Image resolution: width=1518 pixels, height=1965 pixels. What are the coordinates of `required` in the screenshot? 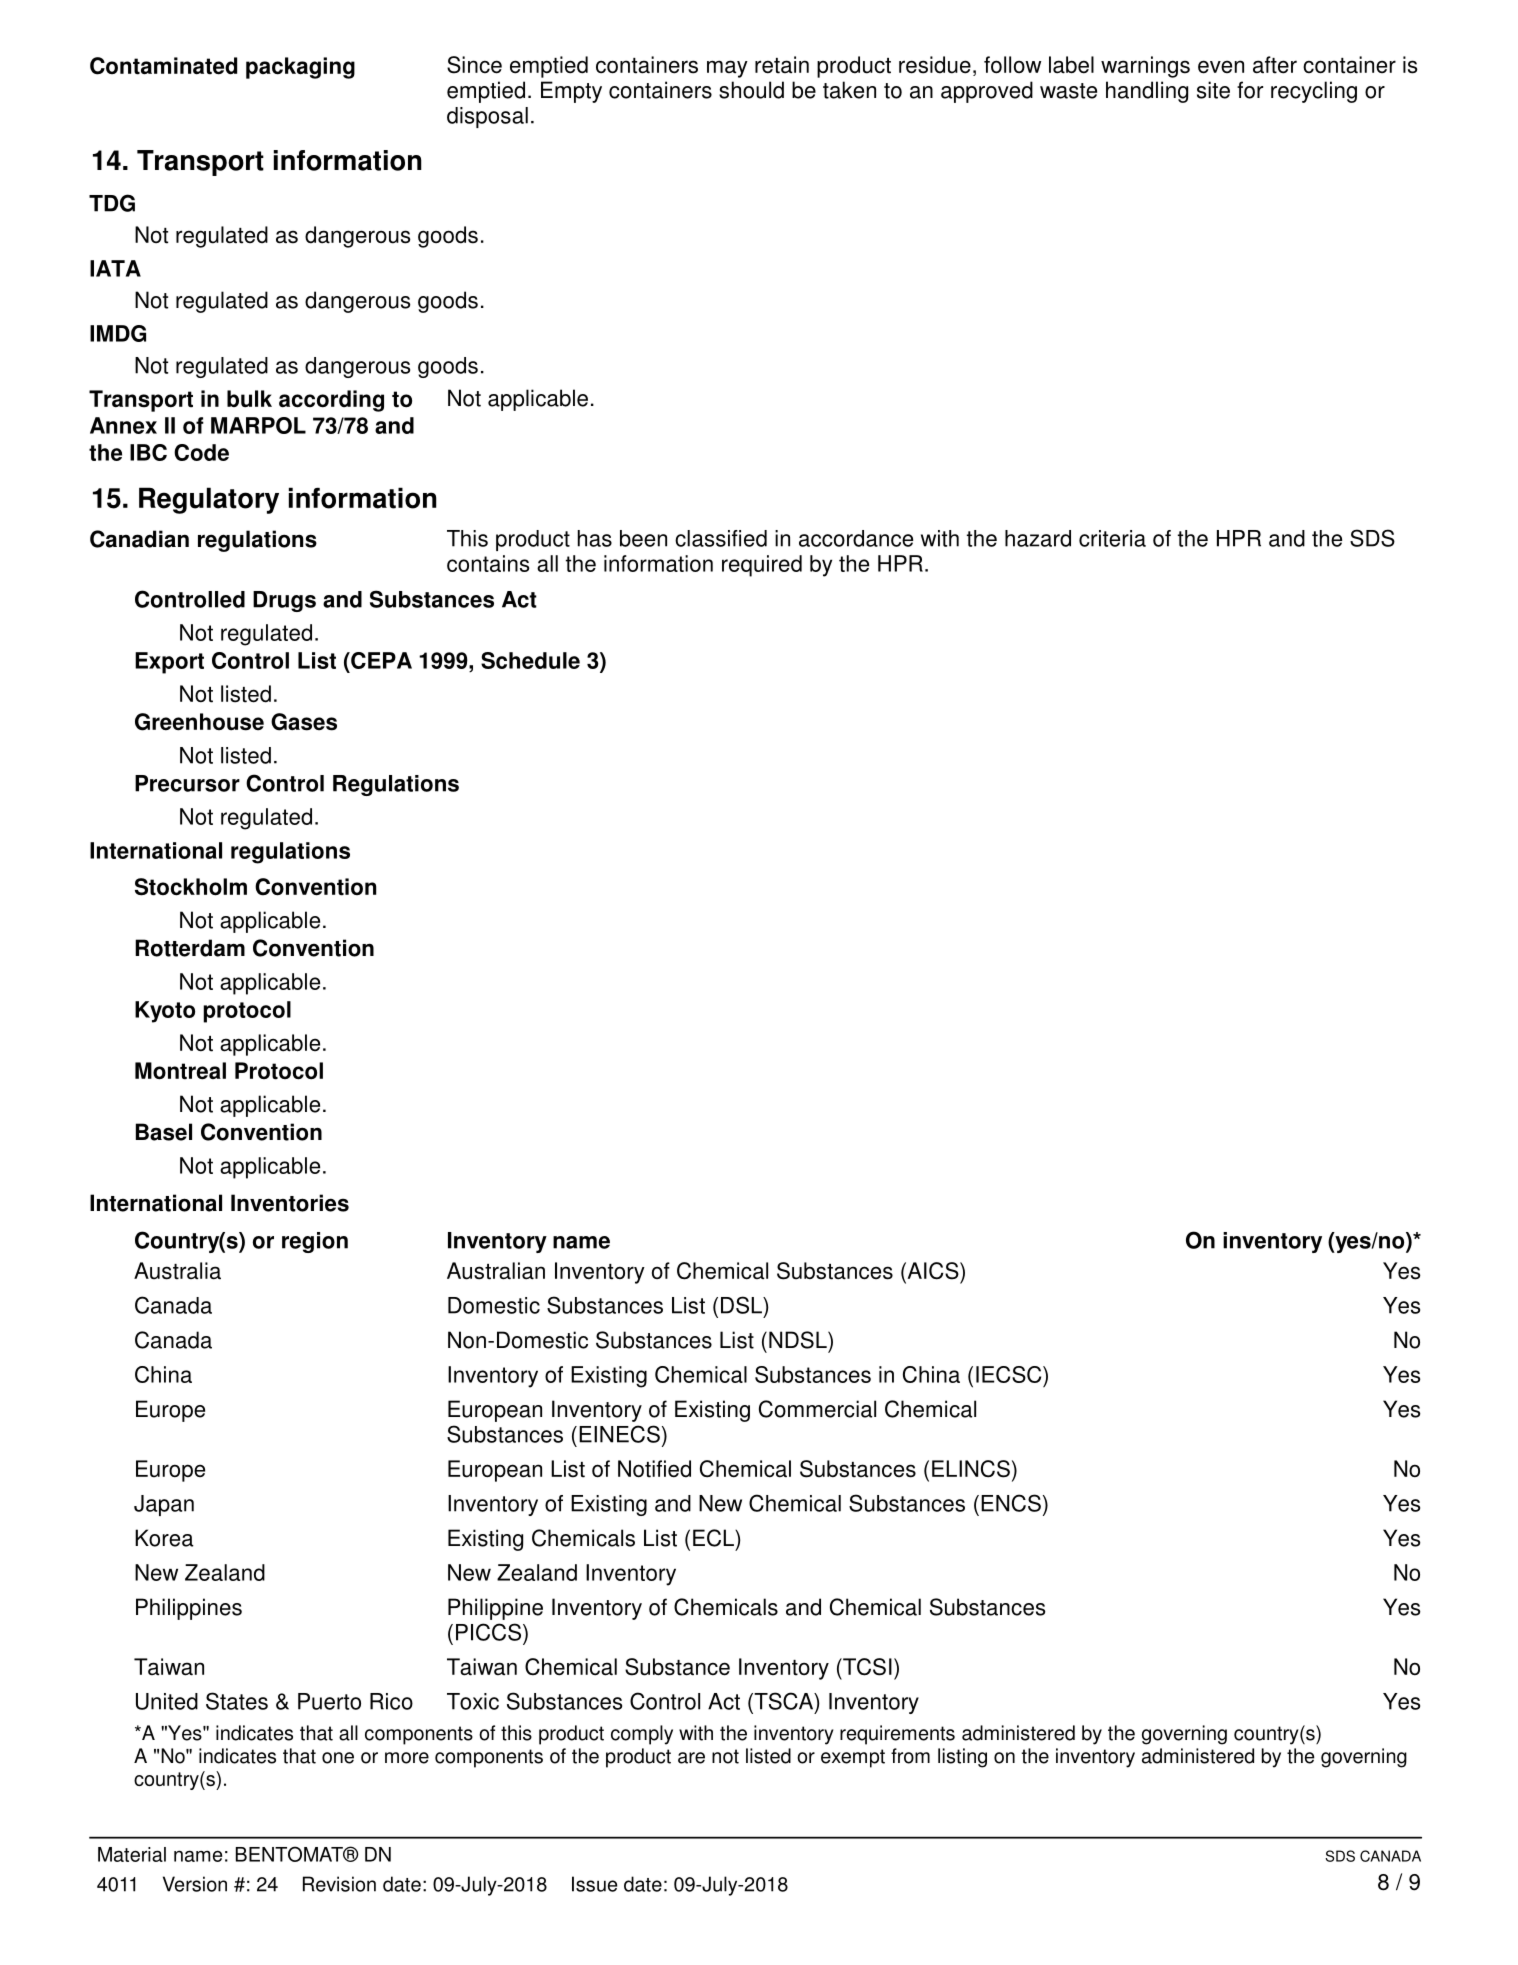 It's located at (762, 566).
